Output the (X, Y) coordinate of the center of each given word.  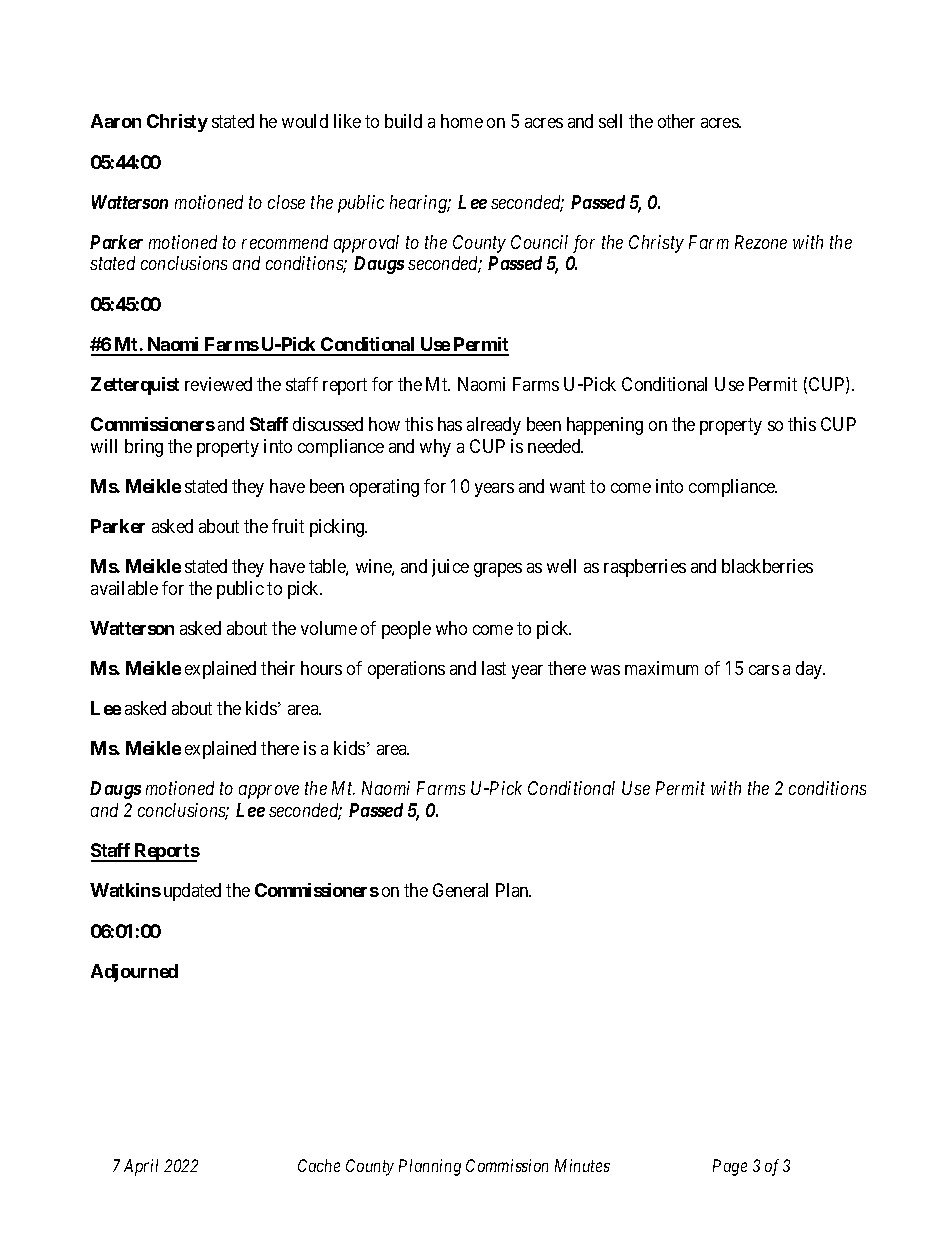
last (494, 668)
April (141, 1167)
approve (269, 792)
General (460, 890)
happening (605, 426)
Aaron (116, 121)
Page (730, 1167)
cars (764, 670)
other (676, 121)
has (450, 424)
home (462, 121)
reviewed (218, 384)
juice (450, 568)
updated (192, 892)
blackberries (767, 566)
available (124, 588)
